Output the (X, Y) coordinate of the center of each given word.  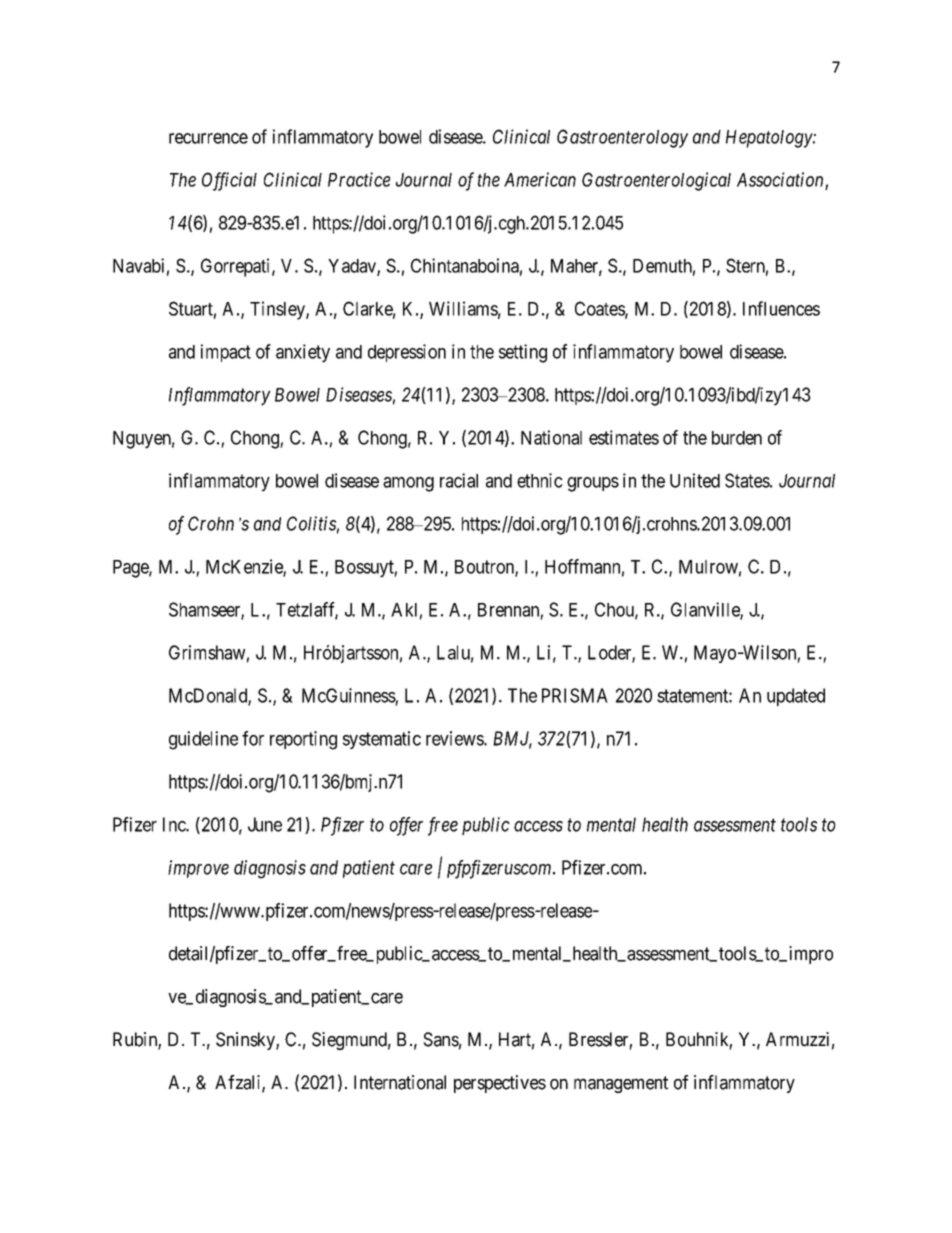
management (621, 1084)
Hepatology (770, 139)
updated (796, 697)
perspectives (500, 1084)
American (540, 179)
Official (229, 181)
